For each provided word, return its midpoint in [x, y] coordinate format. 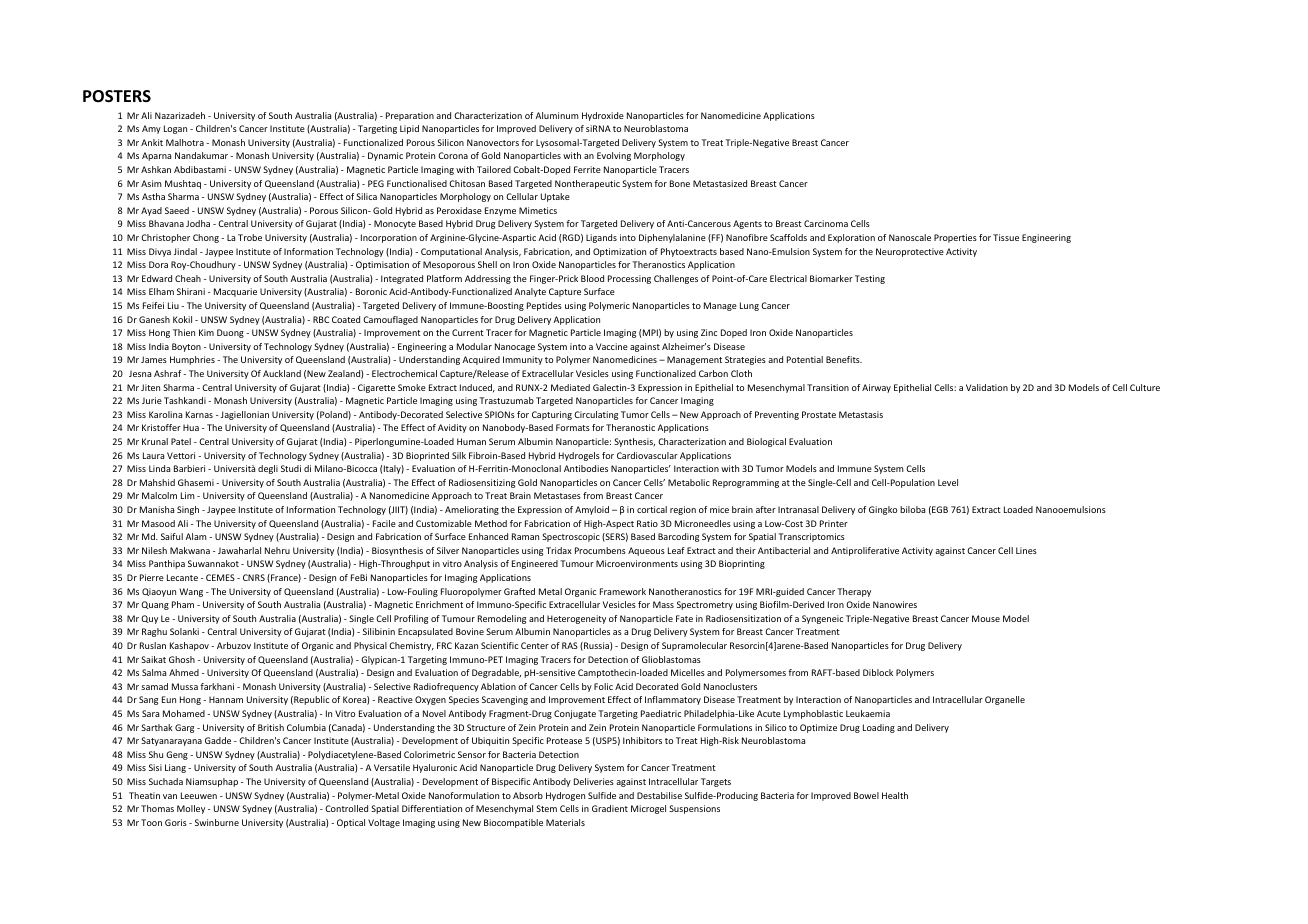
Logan [175, 129]
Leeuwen [199, 795]
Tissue [1006, 237]
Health [895, 795]
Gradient [610, 808]
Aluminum [557, 115]
